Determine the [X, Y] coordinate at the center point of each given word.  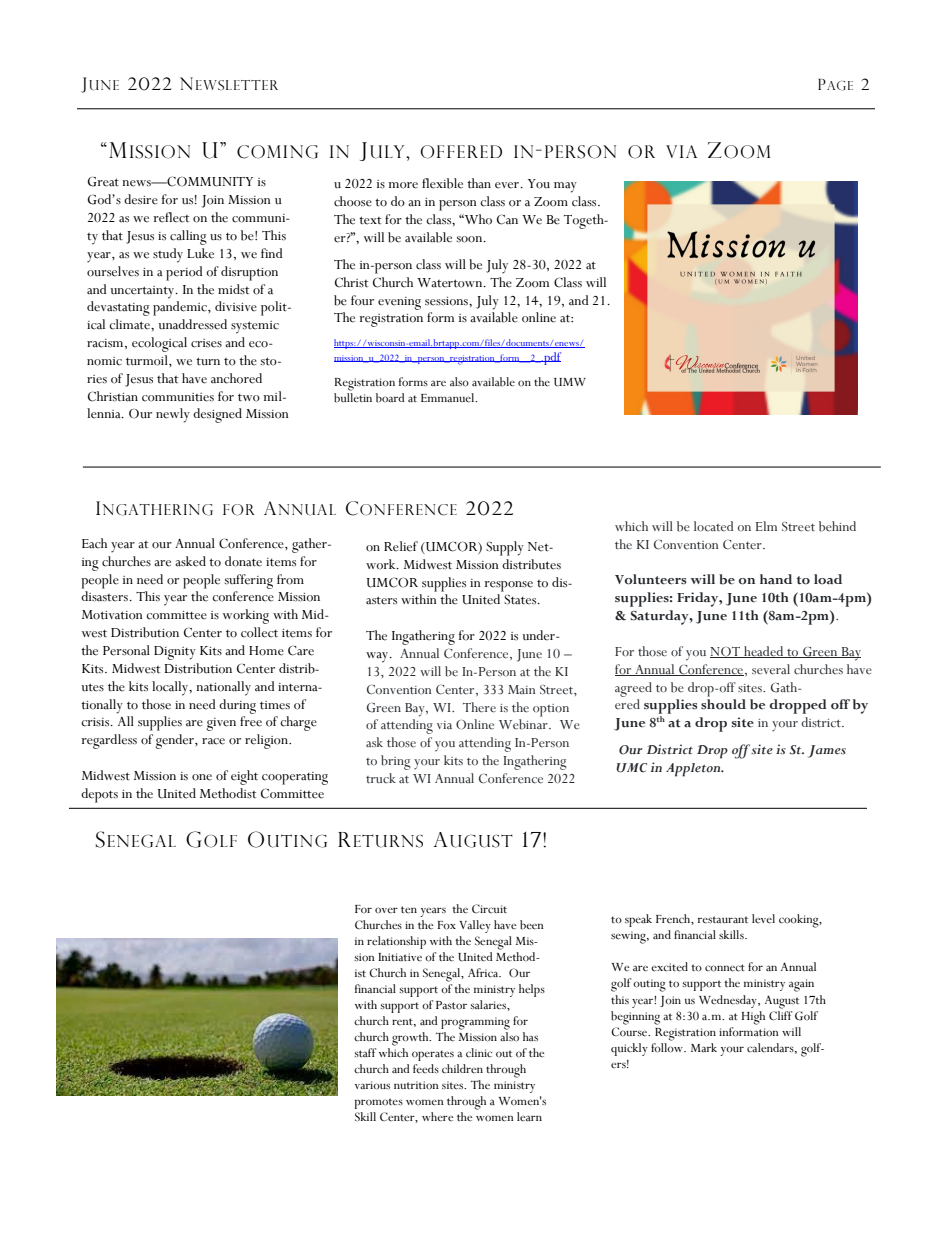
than [479, 183]
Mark [704, 1047]
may [565, 187]
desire [141, 199]
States [521, 599]
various [372, 1085]
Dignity [175, 653]
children [462, 1069]
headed [764, 652]
